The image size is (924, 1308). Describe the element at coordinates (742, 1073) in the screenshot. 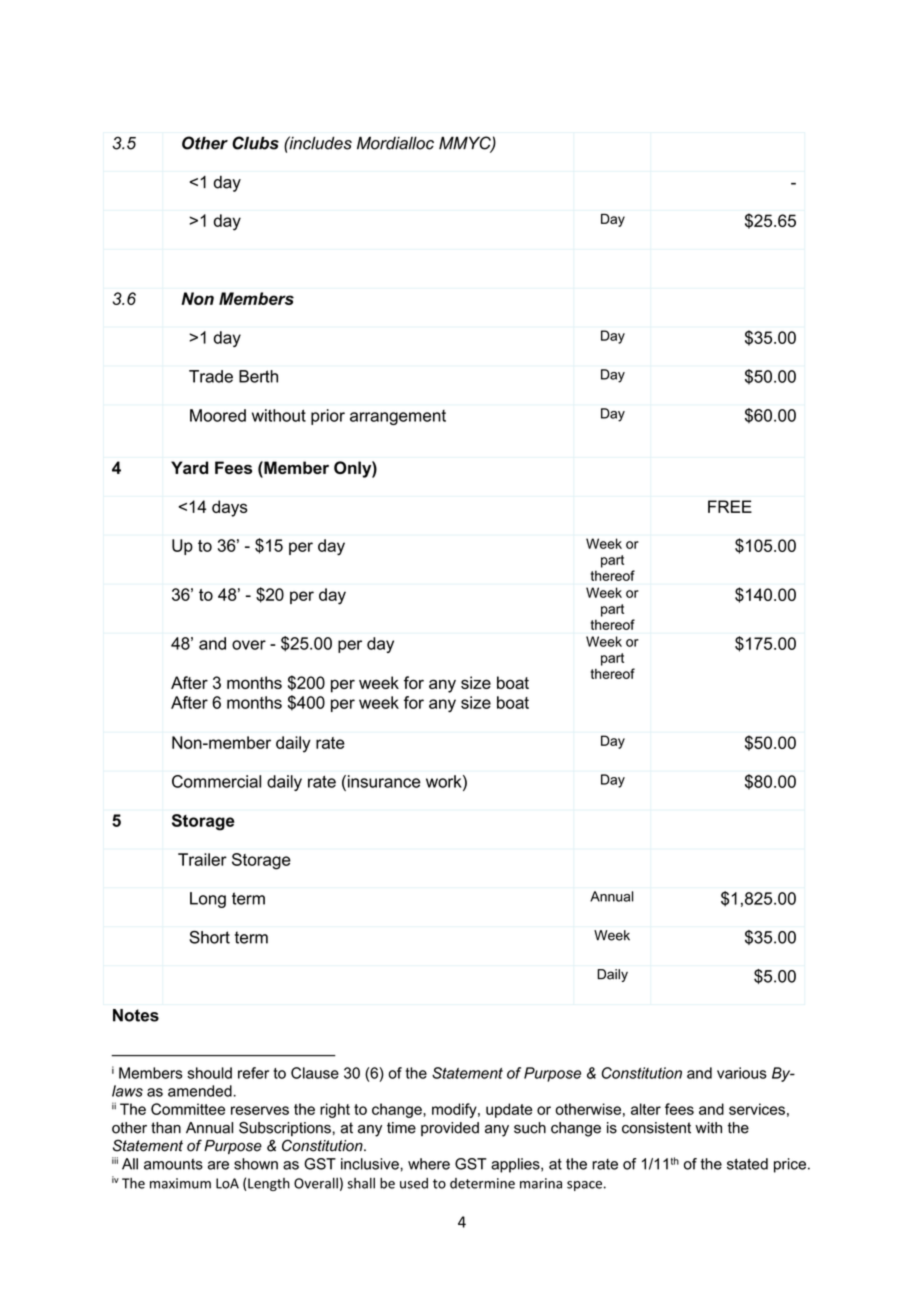

I see `various` at that location.
